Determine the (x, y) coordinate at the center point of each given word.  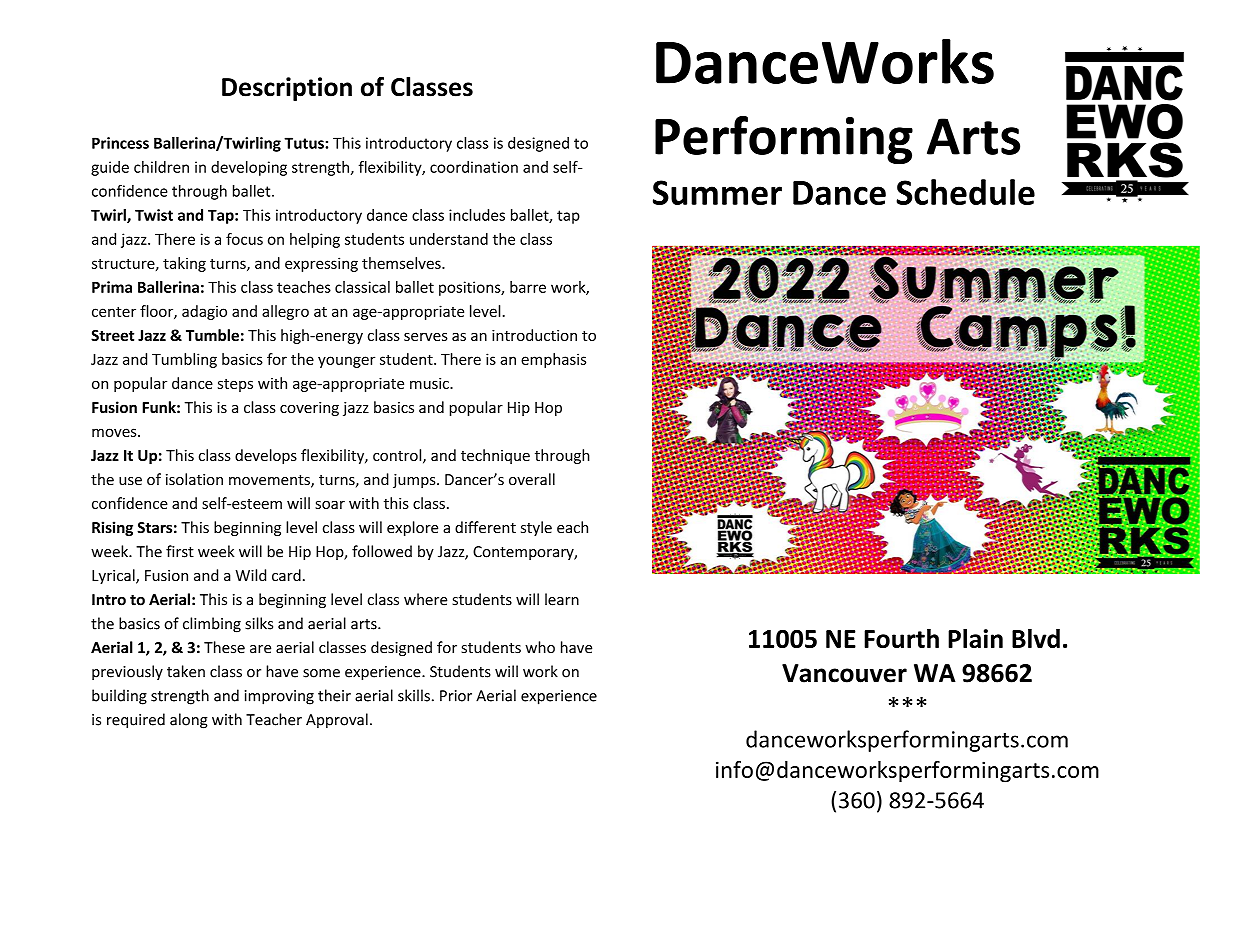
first (180, 551)
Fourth (901, 638)
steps (235, 385)
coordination (474, 167)
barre (528, 287)
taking (184, 264)
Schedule (965, 192)
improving (279, 697)
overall (532, 479)
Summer (717, 192)
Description (287, 89)
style (536, 528)
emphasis (553, 360)
